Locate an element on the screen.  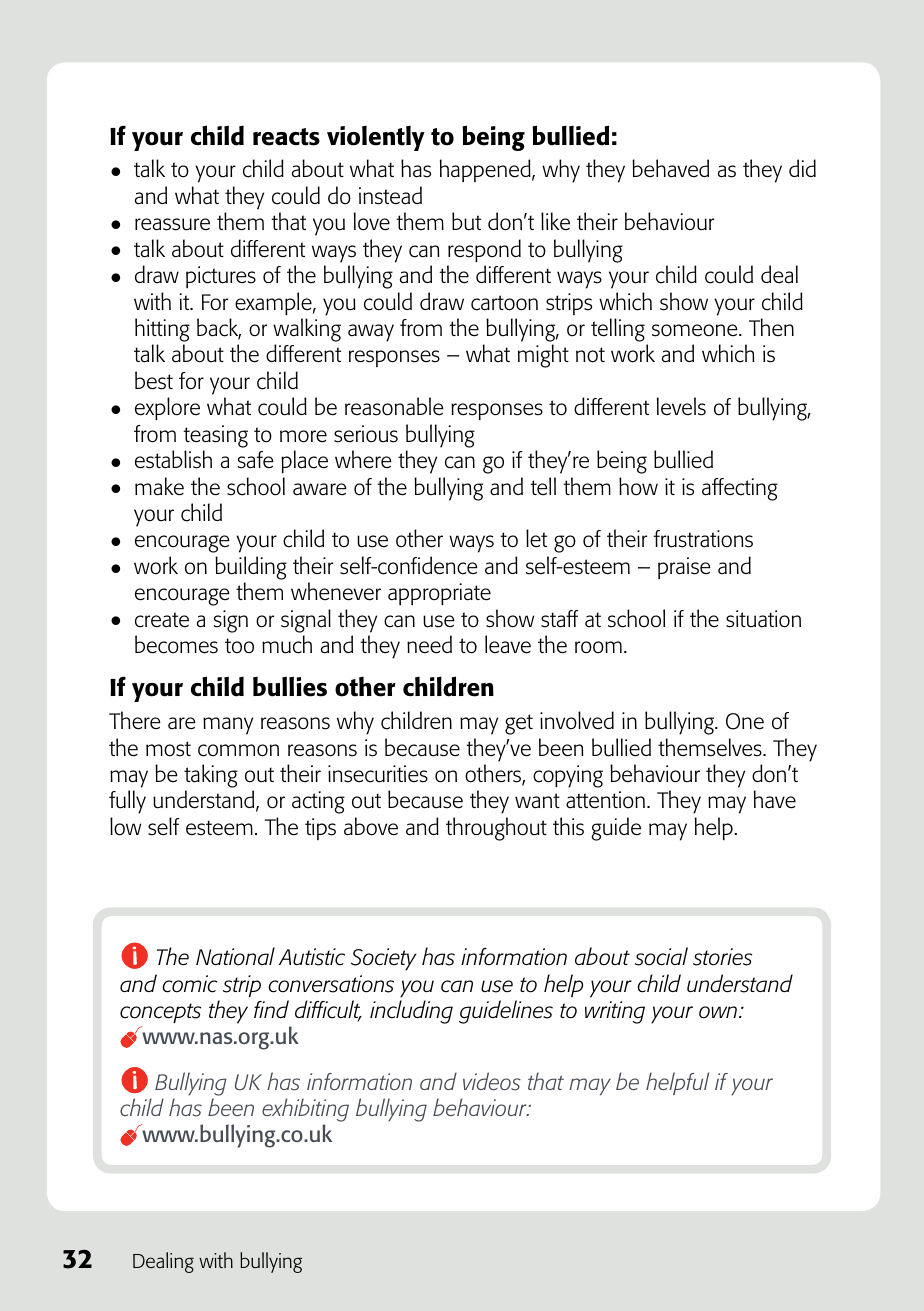
becomes is located at coordinates (176, 644).
